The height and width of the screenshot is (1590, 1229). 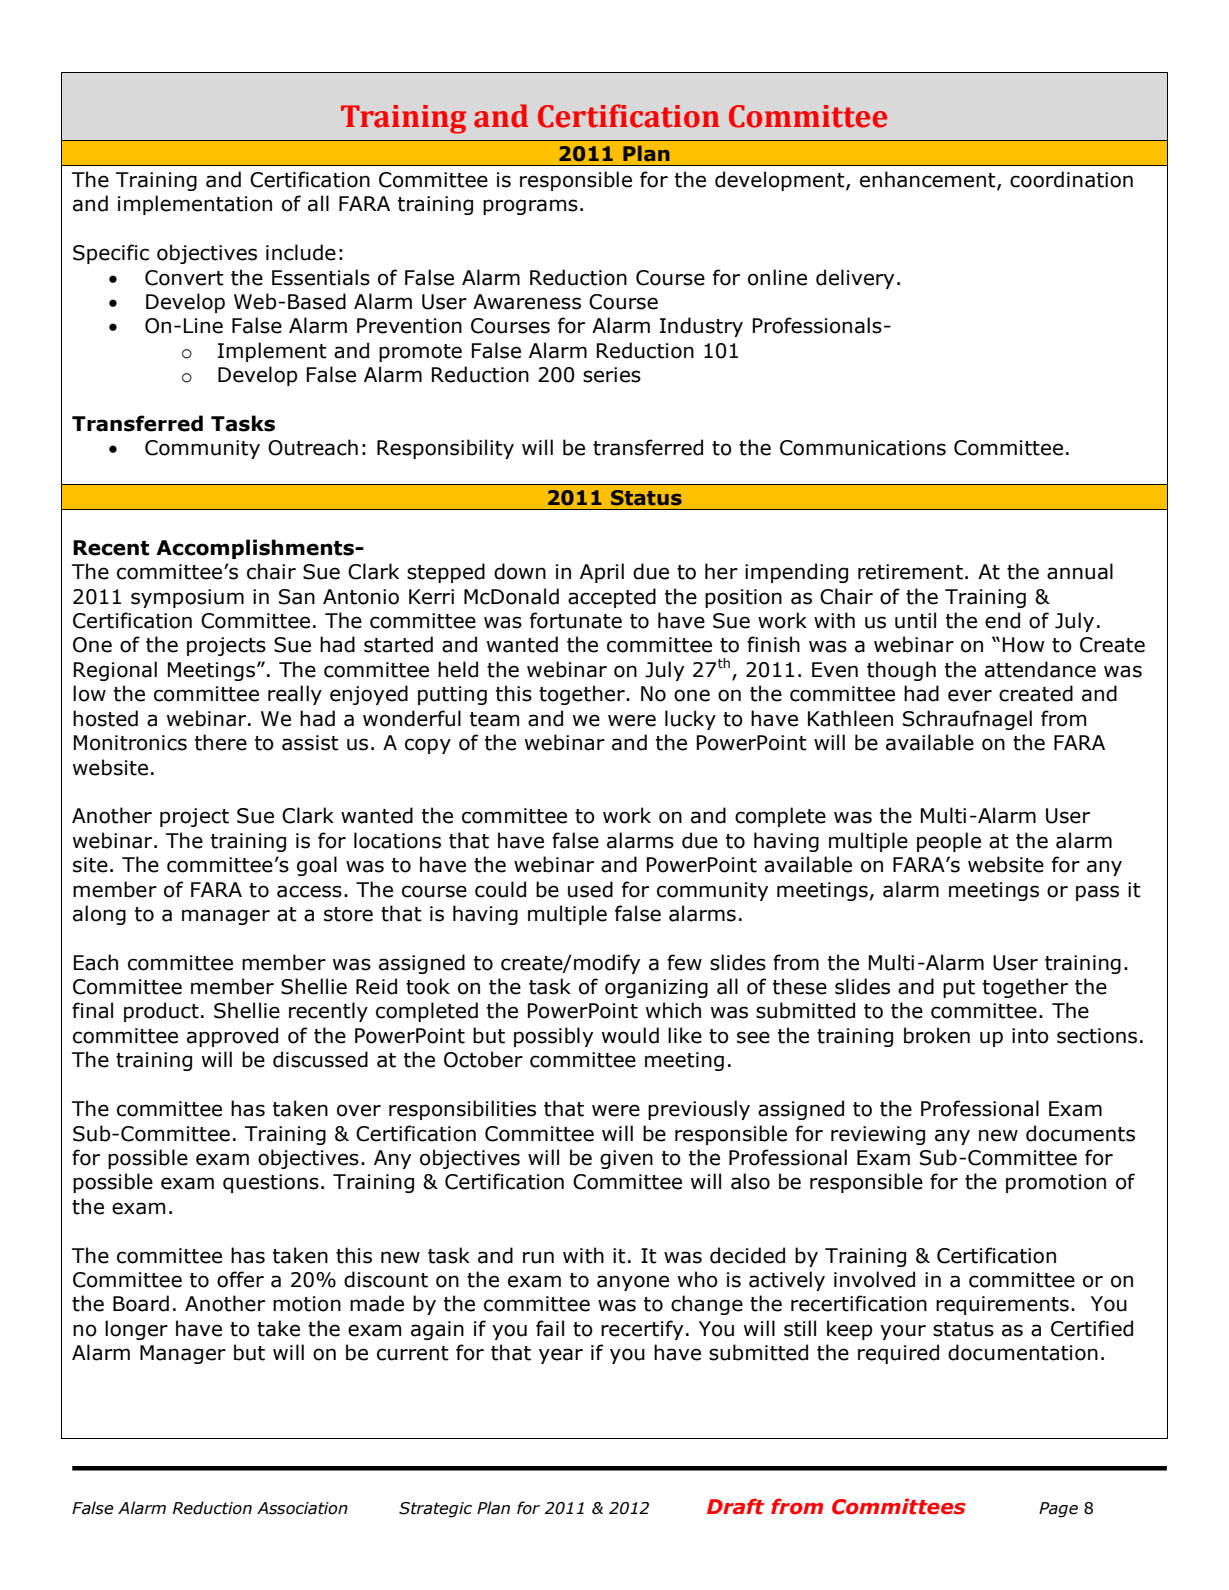 What do you see at coordinates (949, 842) in the screenshot?
I see `people` at bounding box center [949, 842].
